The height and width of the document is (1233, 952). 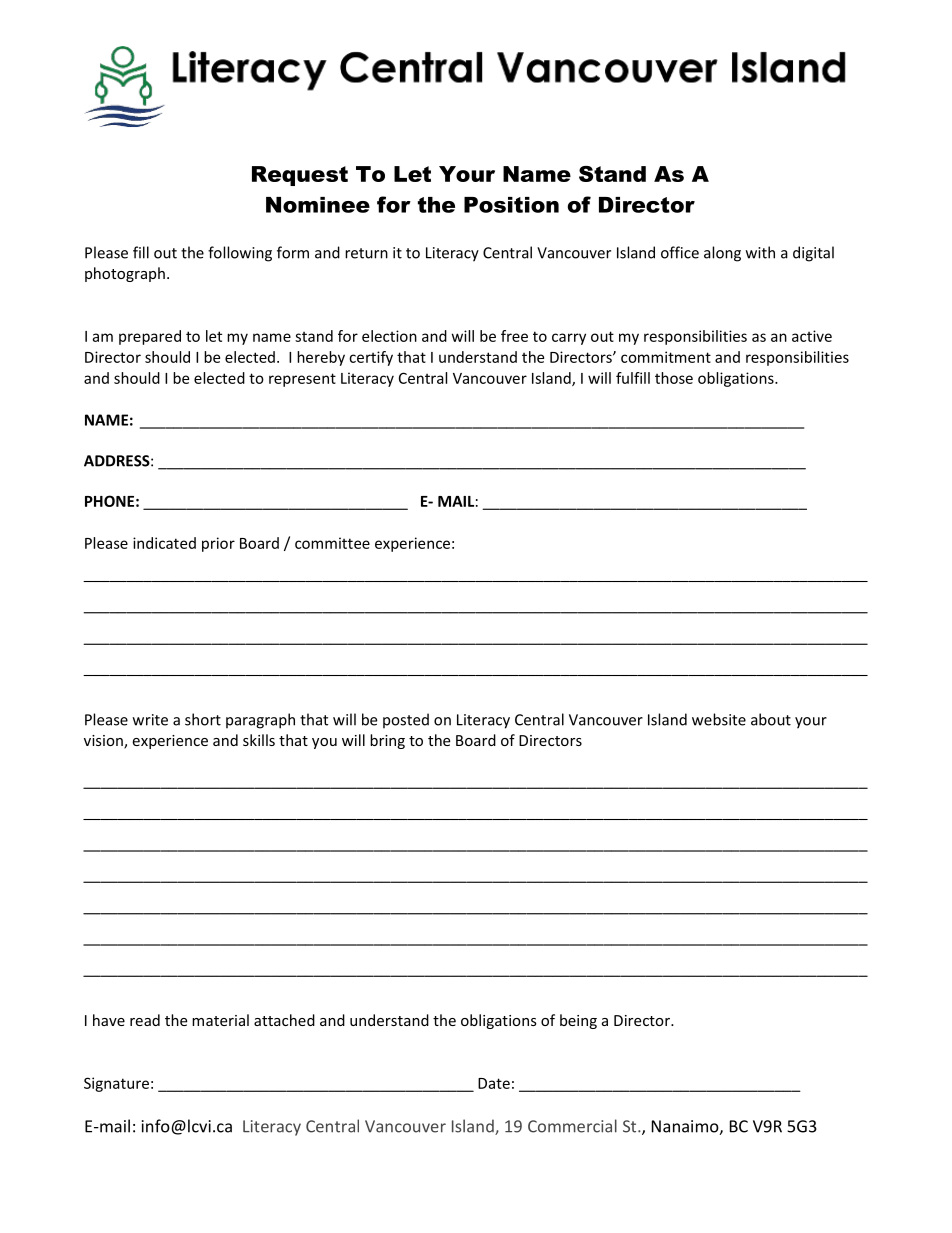 I want to click on represent, so click(x=302, y=380).
